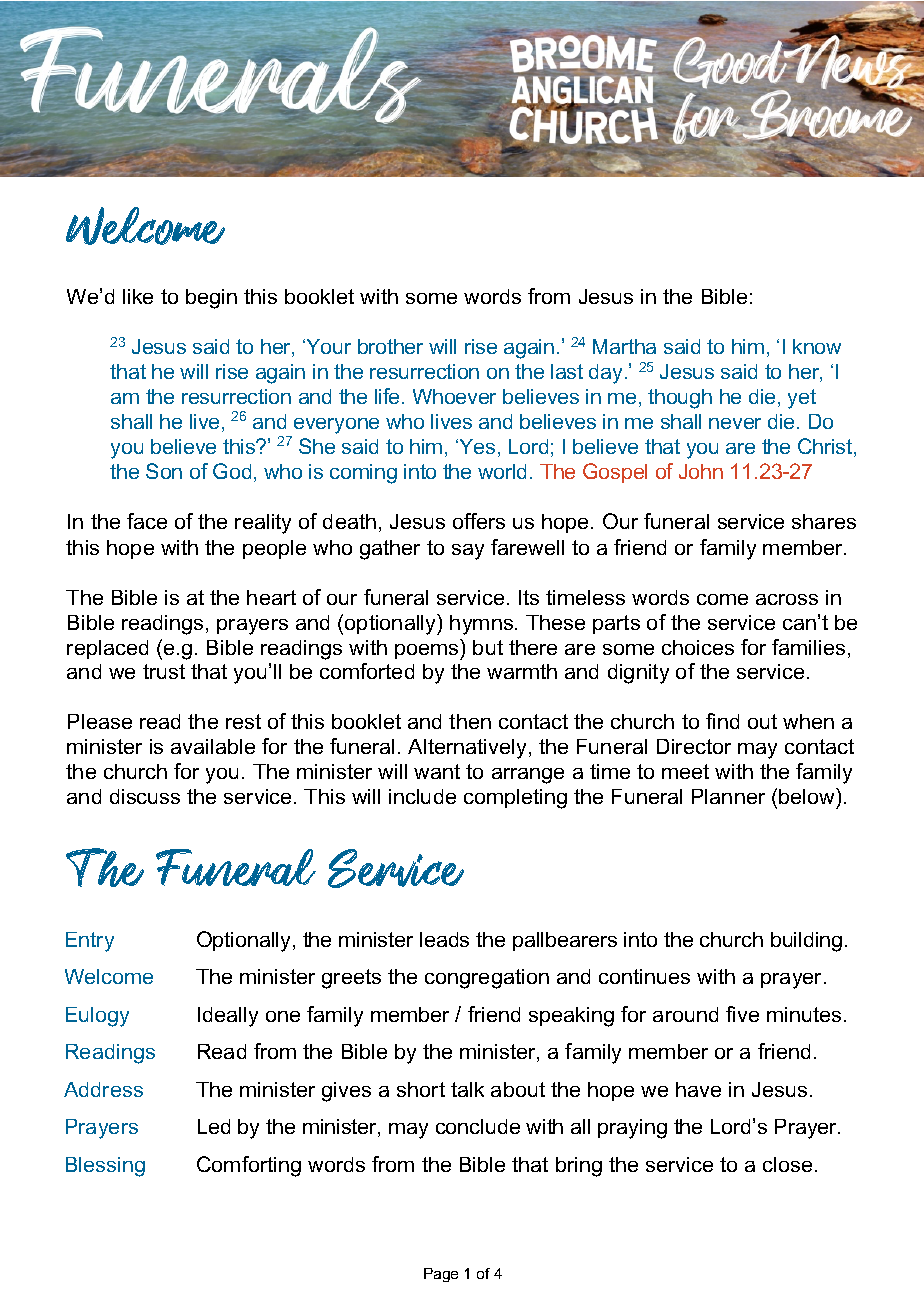 This image has height=1308, width=924. I want to click on close, so click(787, 1164).
